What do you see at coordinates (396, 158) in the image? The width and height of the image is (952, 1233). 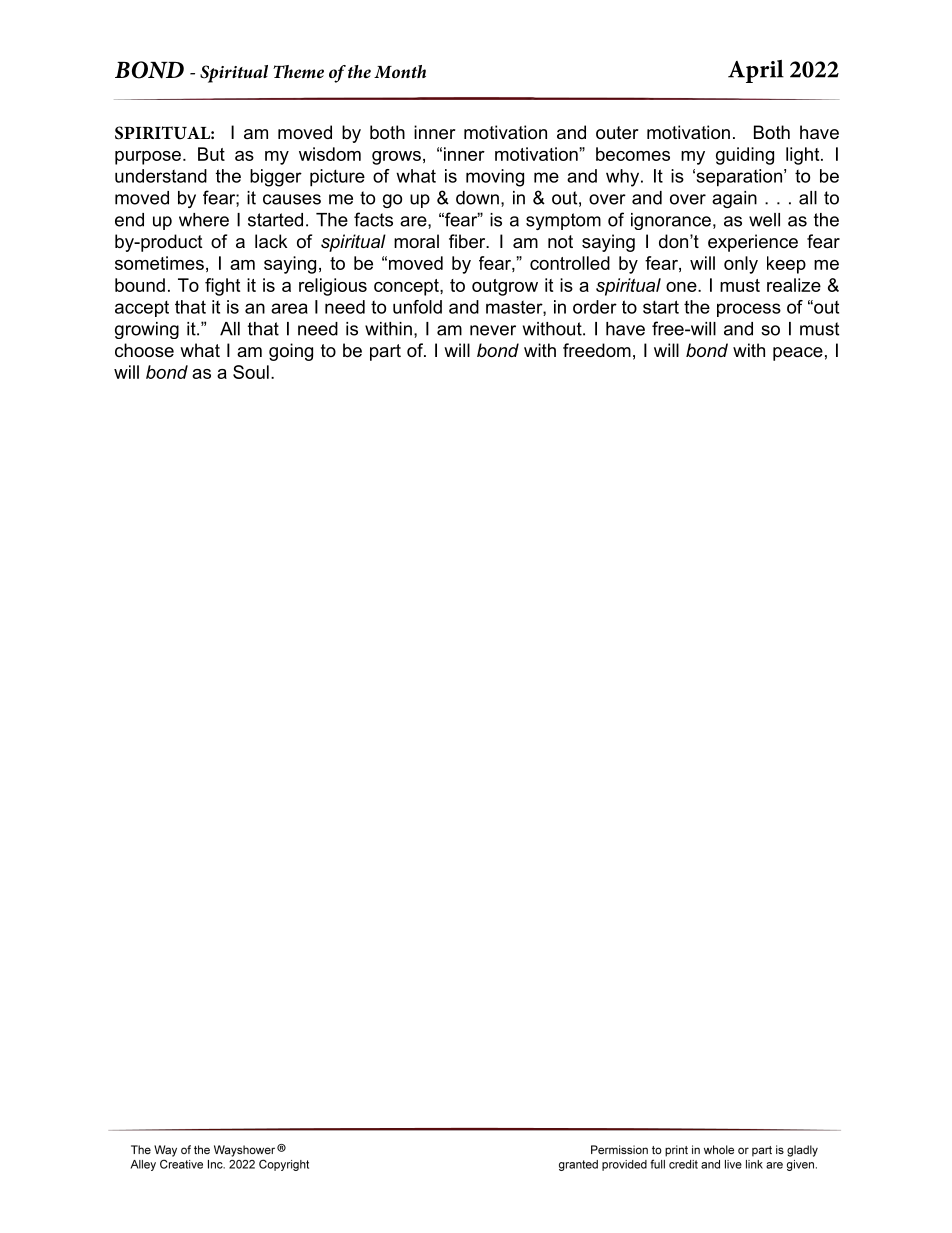 I see `grows` at bounding box center [396, 158].
